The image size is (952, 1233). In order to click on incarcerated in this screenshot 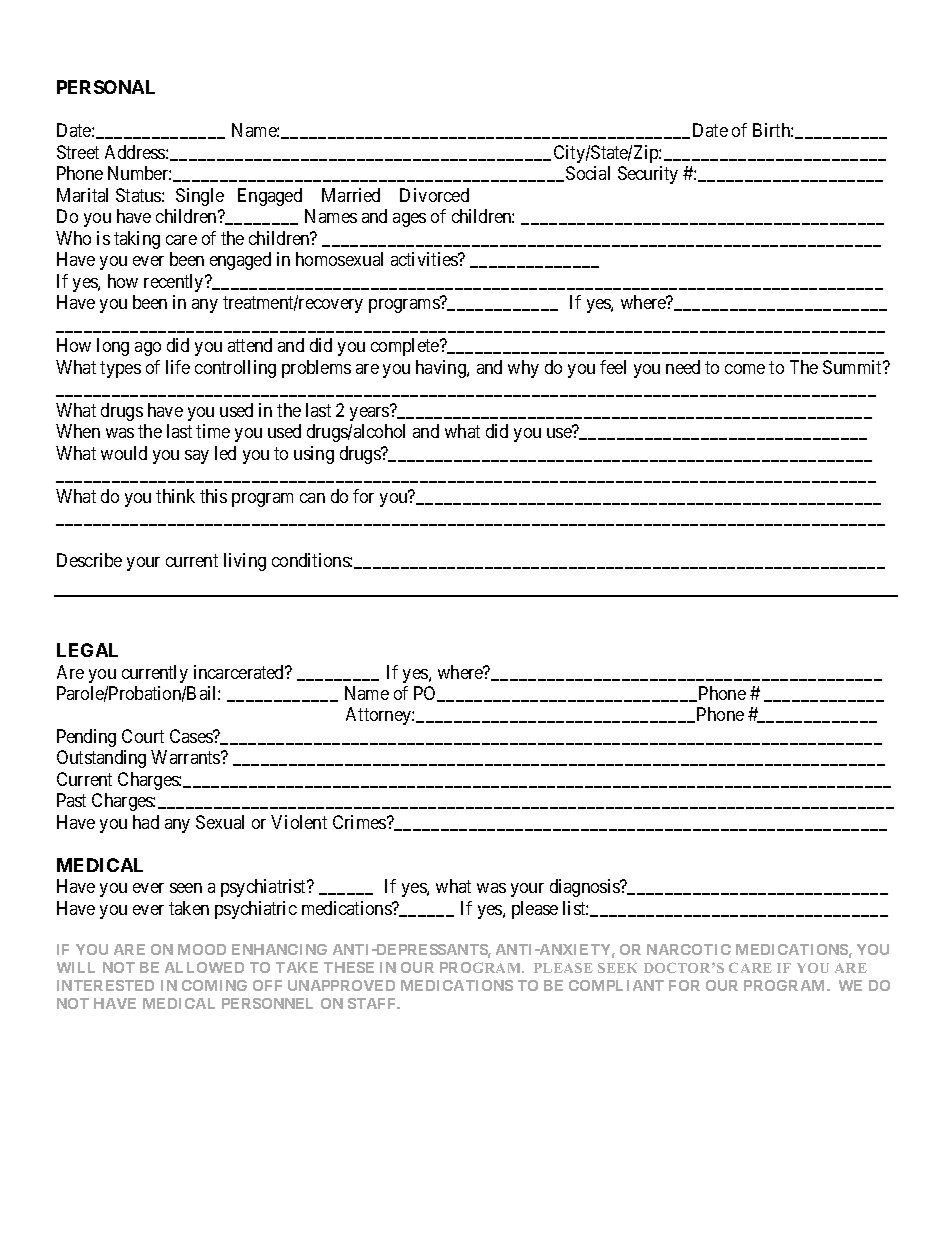, I will do `click(240, 672)`.
